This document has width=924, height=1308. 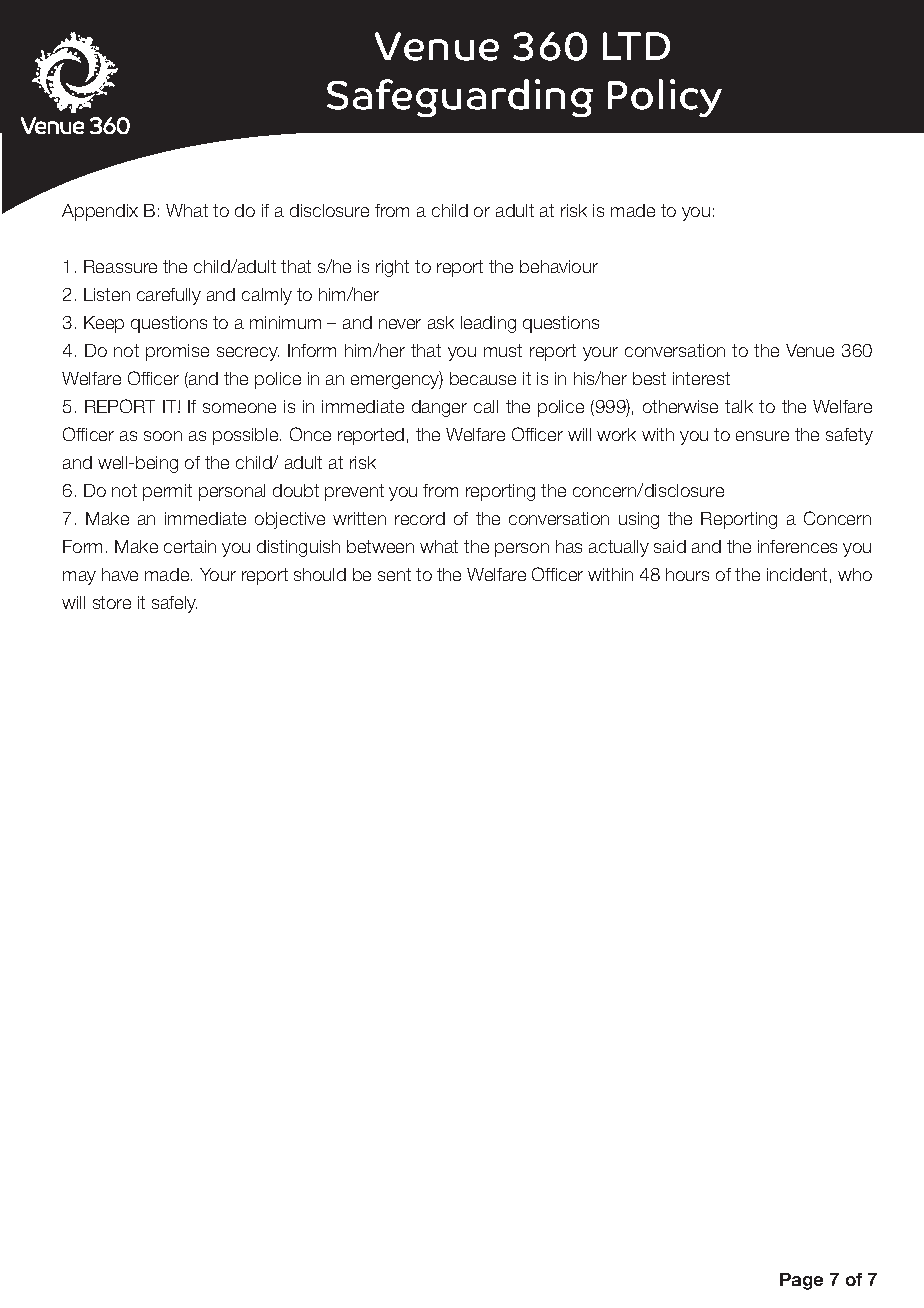 I want to click on record, so click(x=420, y=518).
